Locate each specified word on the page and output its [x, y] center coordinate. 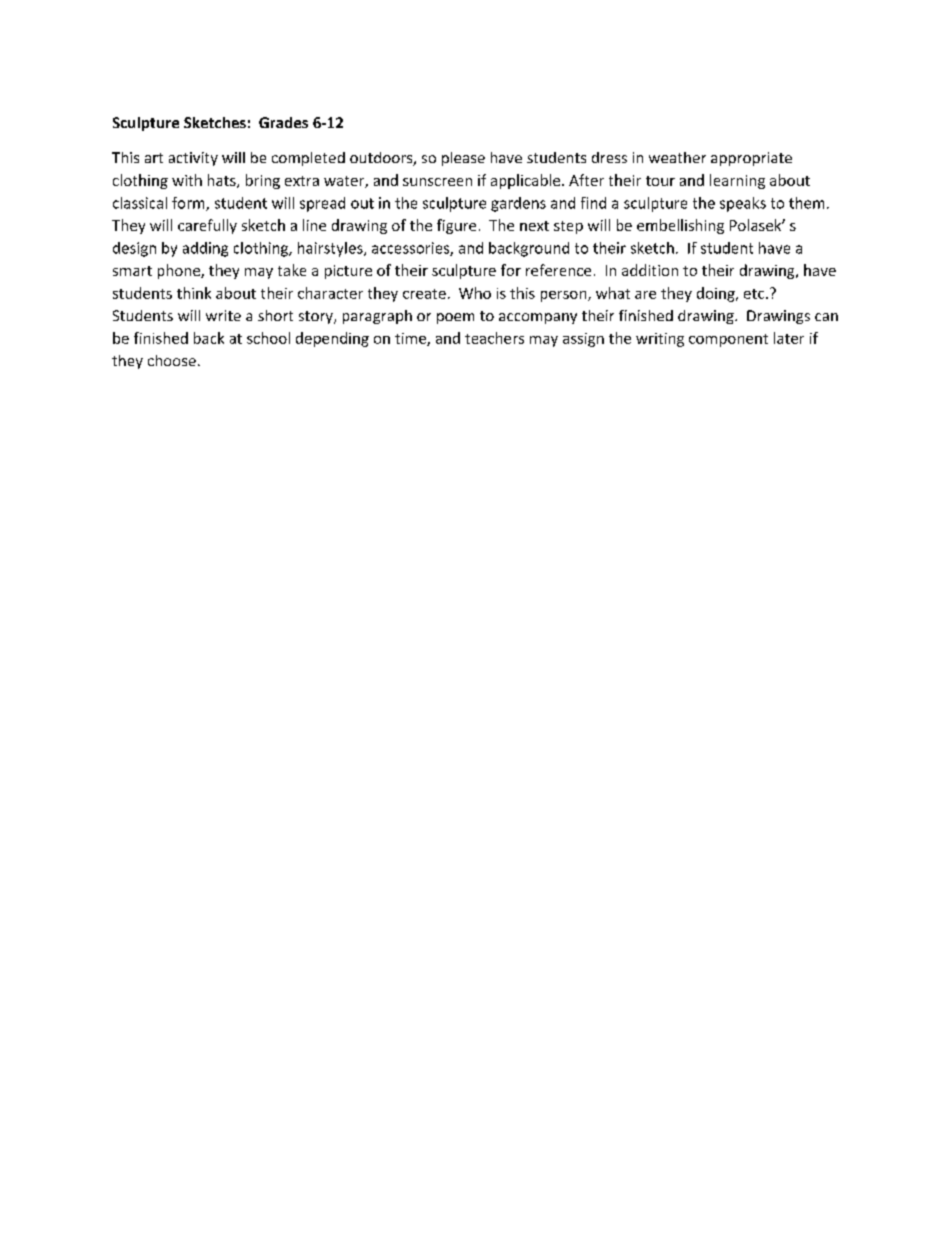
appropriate [751, 159]
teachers [494, 338]
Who [475, 293]
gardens [518, 204]
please [463, 159]
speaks [743, 204]
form [189, 204]
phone [180, 271]
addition [650, 270]
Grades [283, 122]
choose [172, 360]
